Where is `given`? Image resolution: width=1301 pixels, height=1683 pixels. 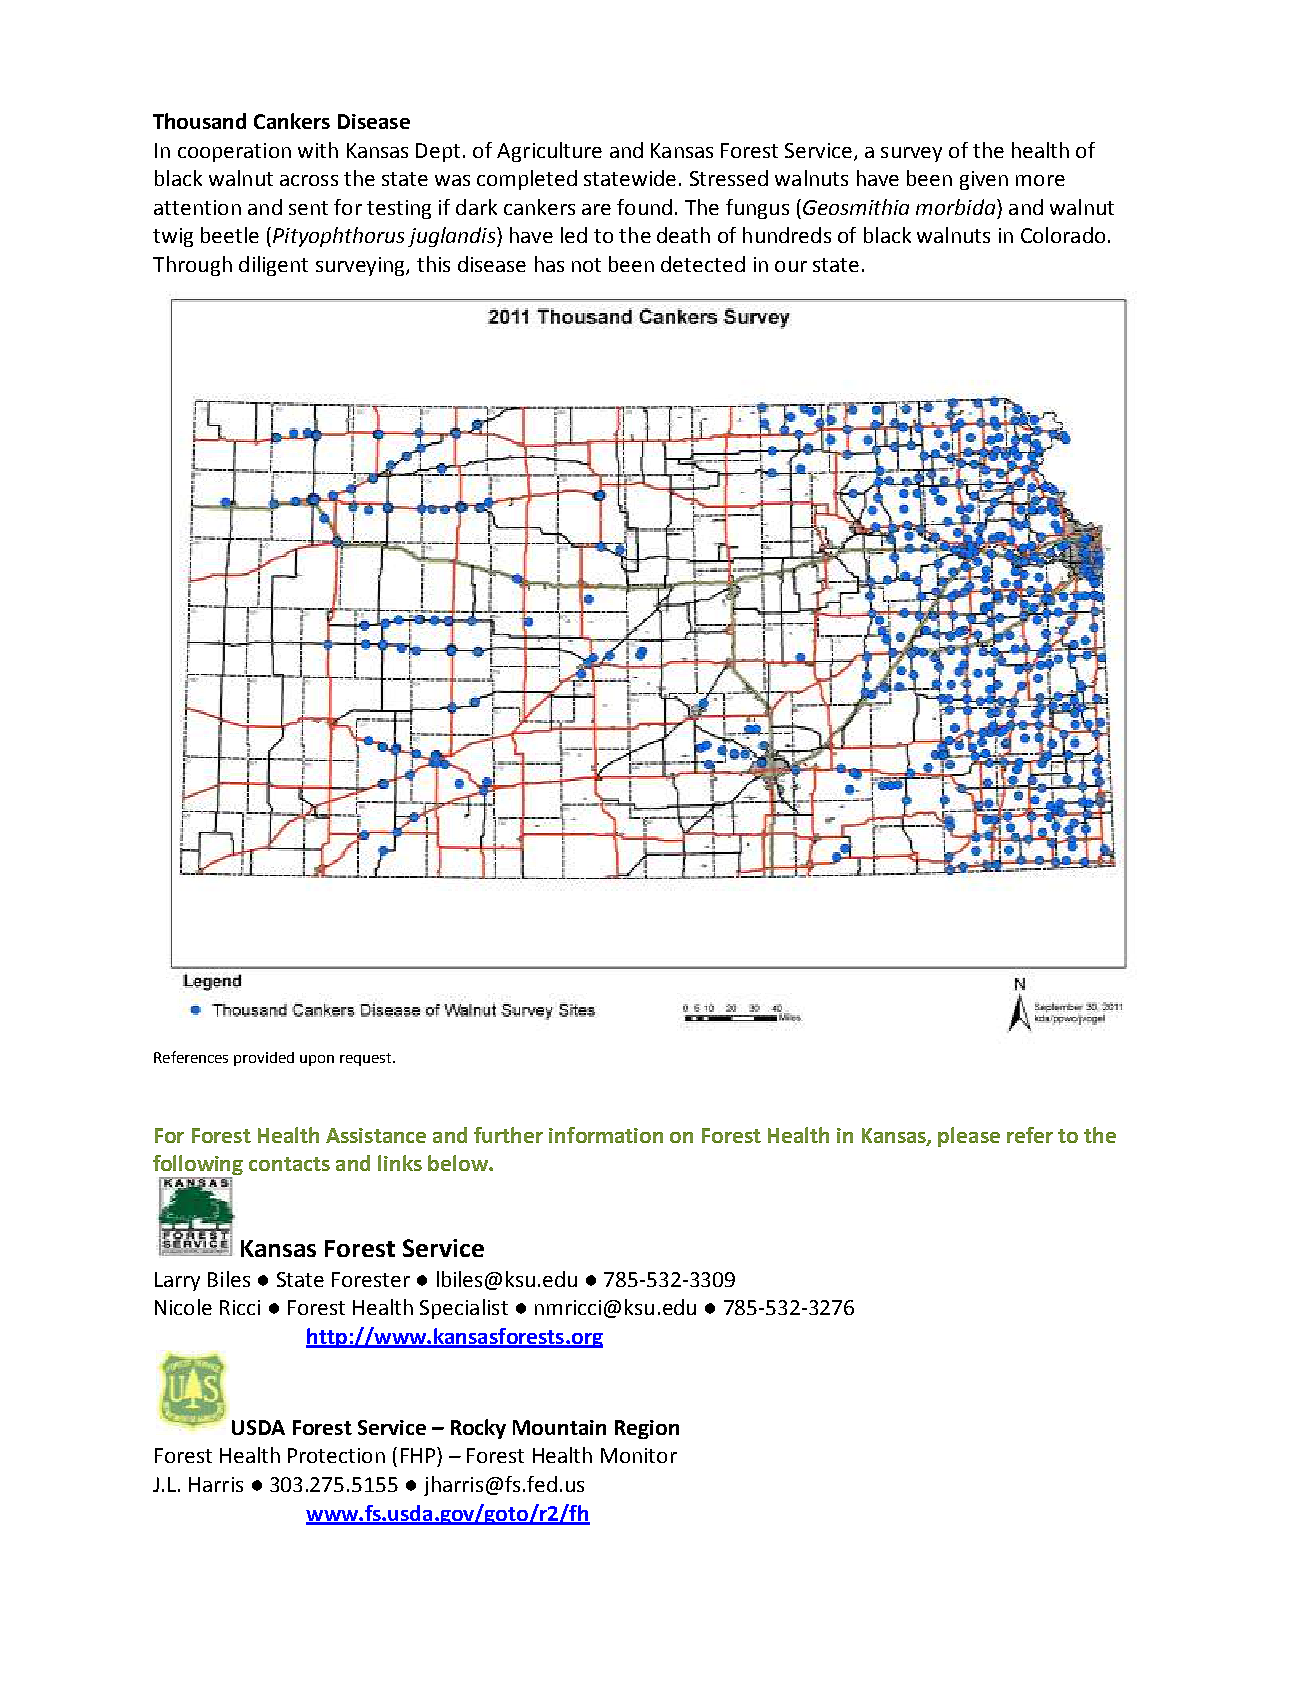
given is located at coordinates (984, 180).
